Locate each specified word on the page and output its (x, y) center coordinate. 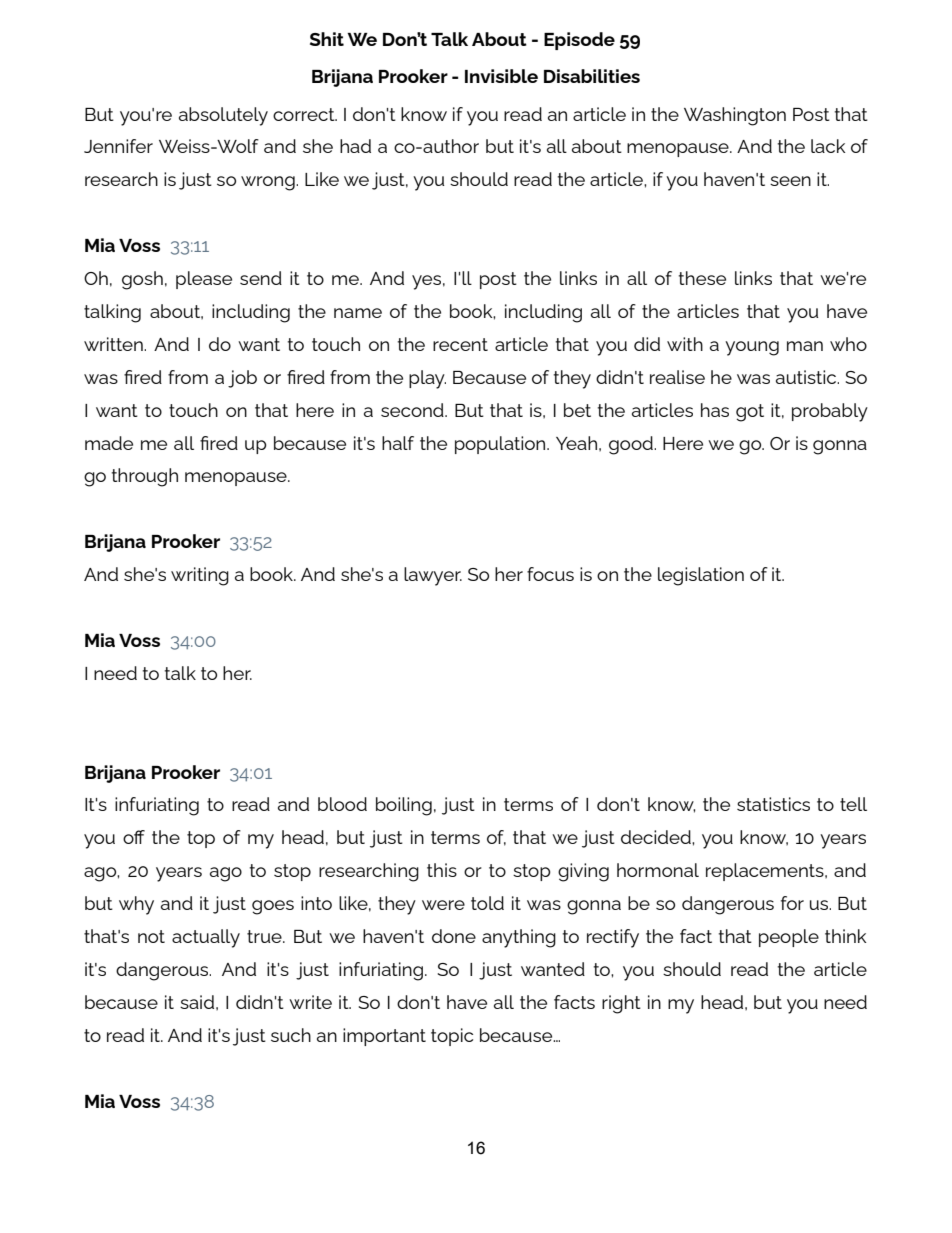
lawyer (433, 576)
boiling (404, 806)
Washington (735, 116)
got (750, 413)
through (145, 477)
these (702, 278)
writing (200, 576)
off (134, 837)
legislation (701, 576)
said (197, 1002)
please (204, 280)
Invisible (501, 76)
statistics (773, 804)
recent (460, 344)
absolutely (223, 116)
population (501, 445)
